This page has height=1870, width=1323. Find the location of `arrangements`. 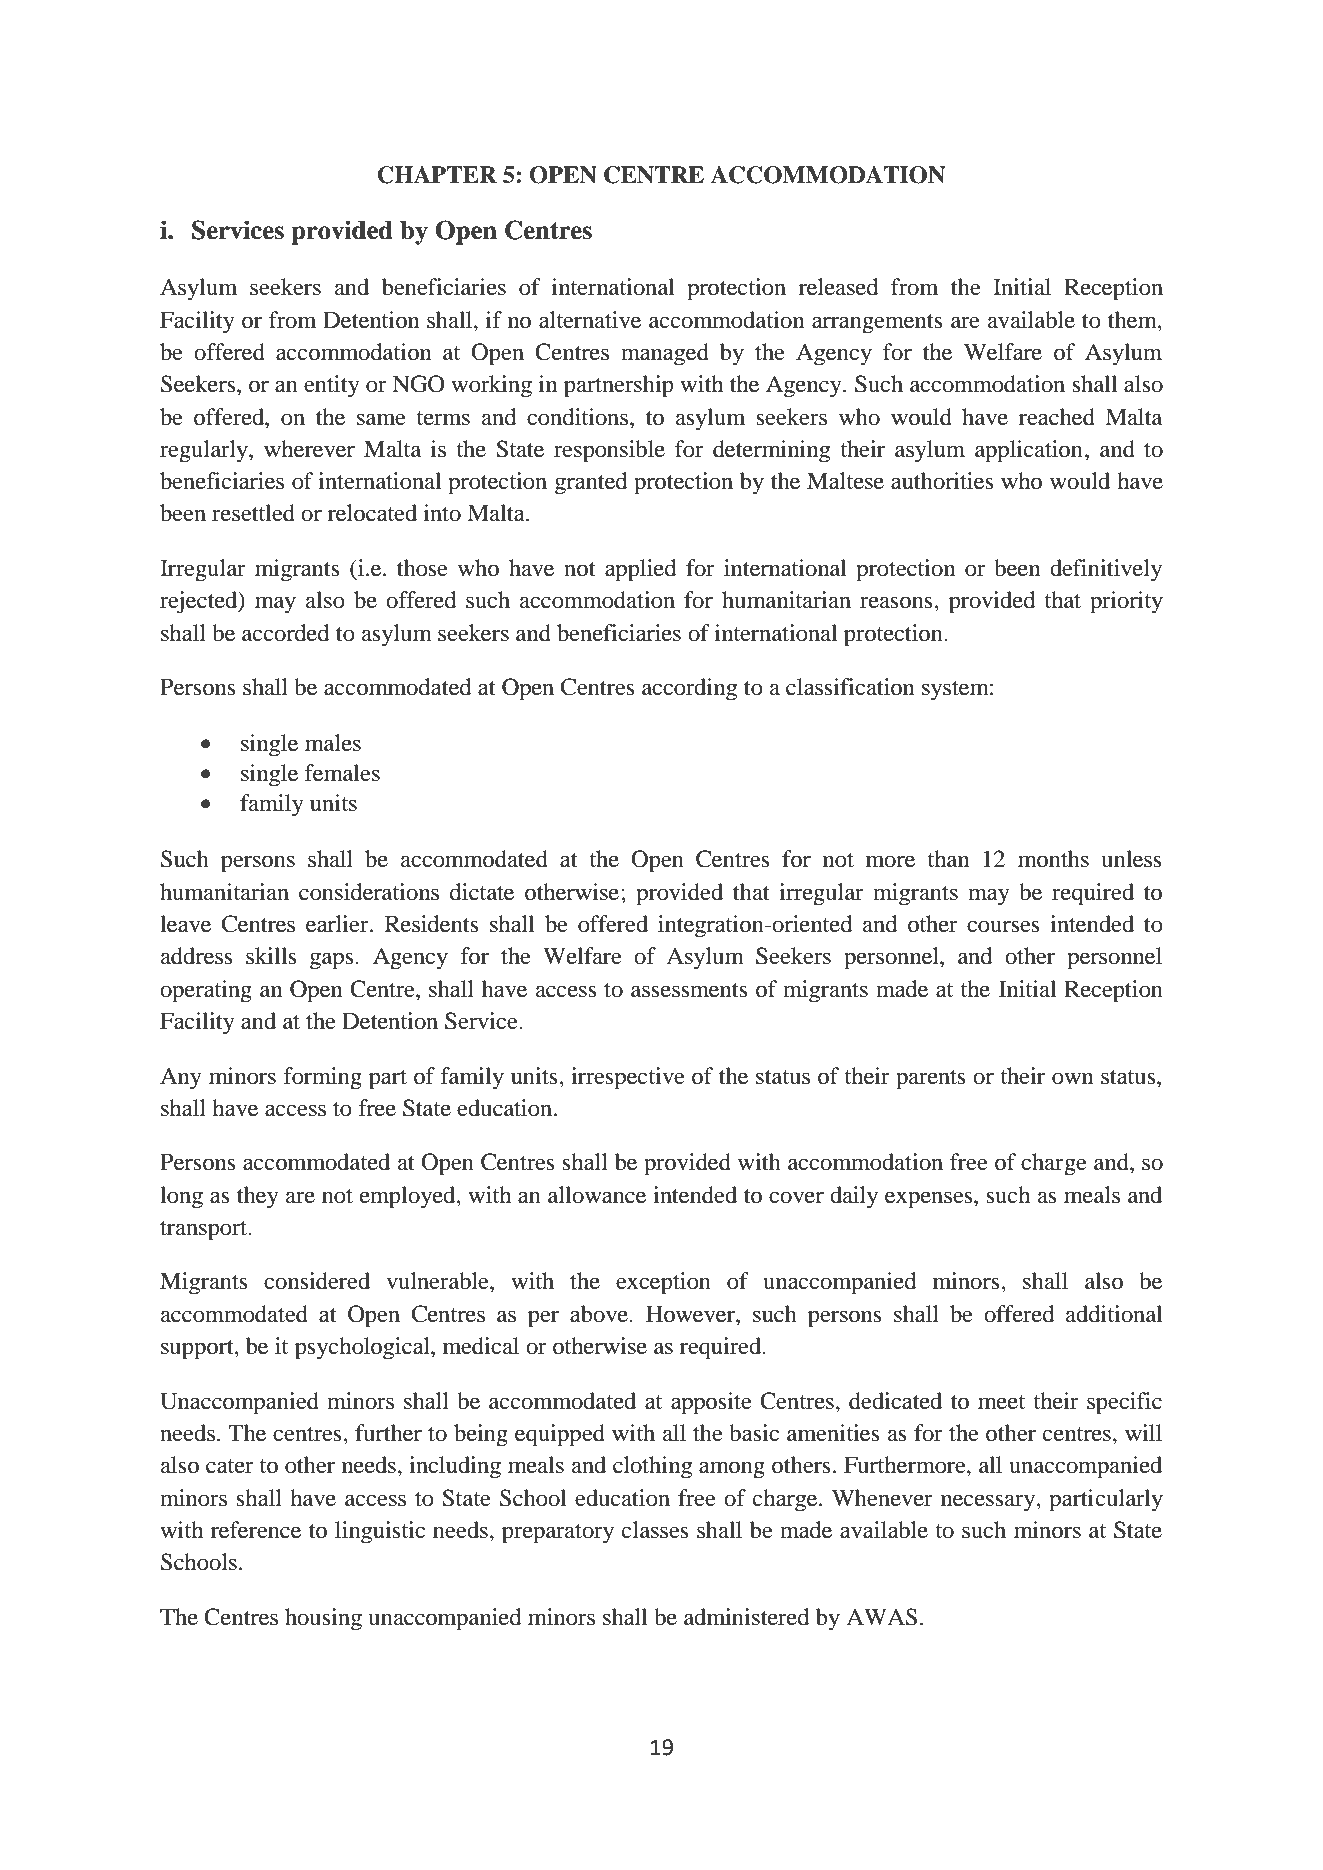

arrangements is located at coordinates (877, 324).
